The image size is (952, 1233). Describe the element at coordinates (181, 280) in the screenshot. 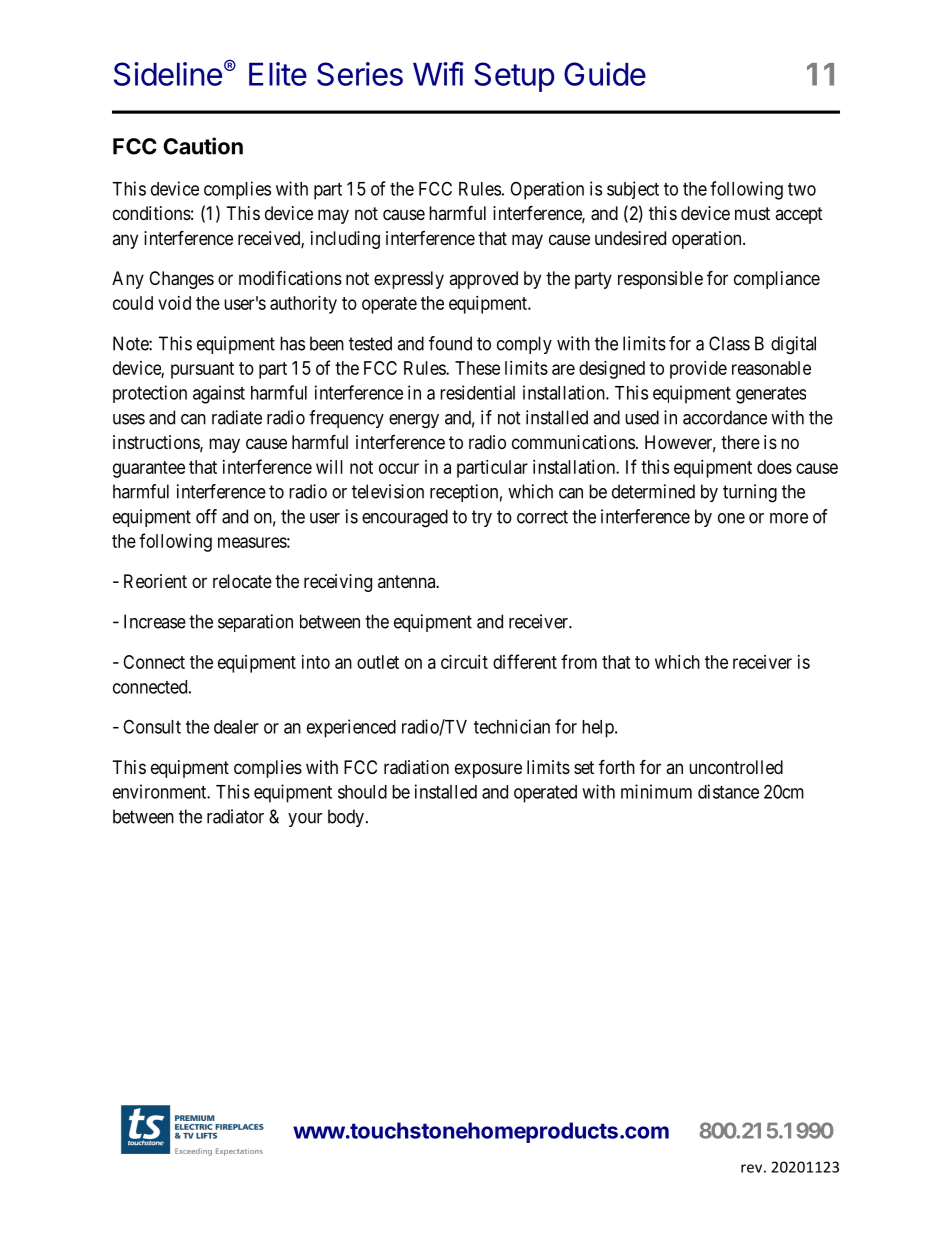

I see `Changes` at that location.
